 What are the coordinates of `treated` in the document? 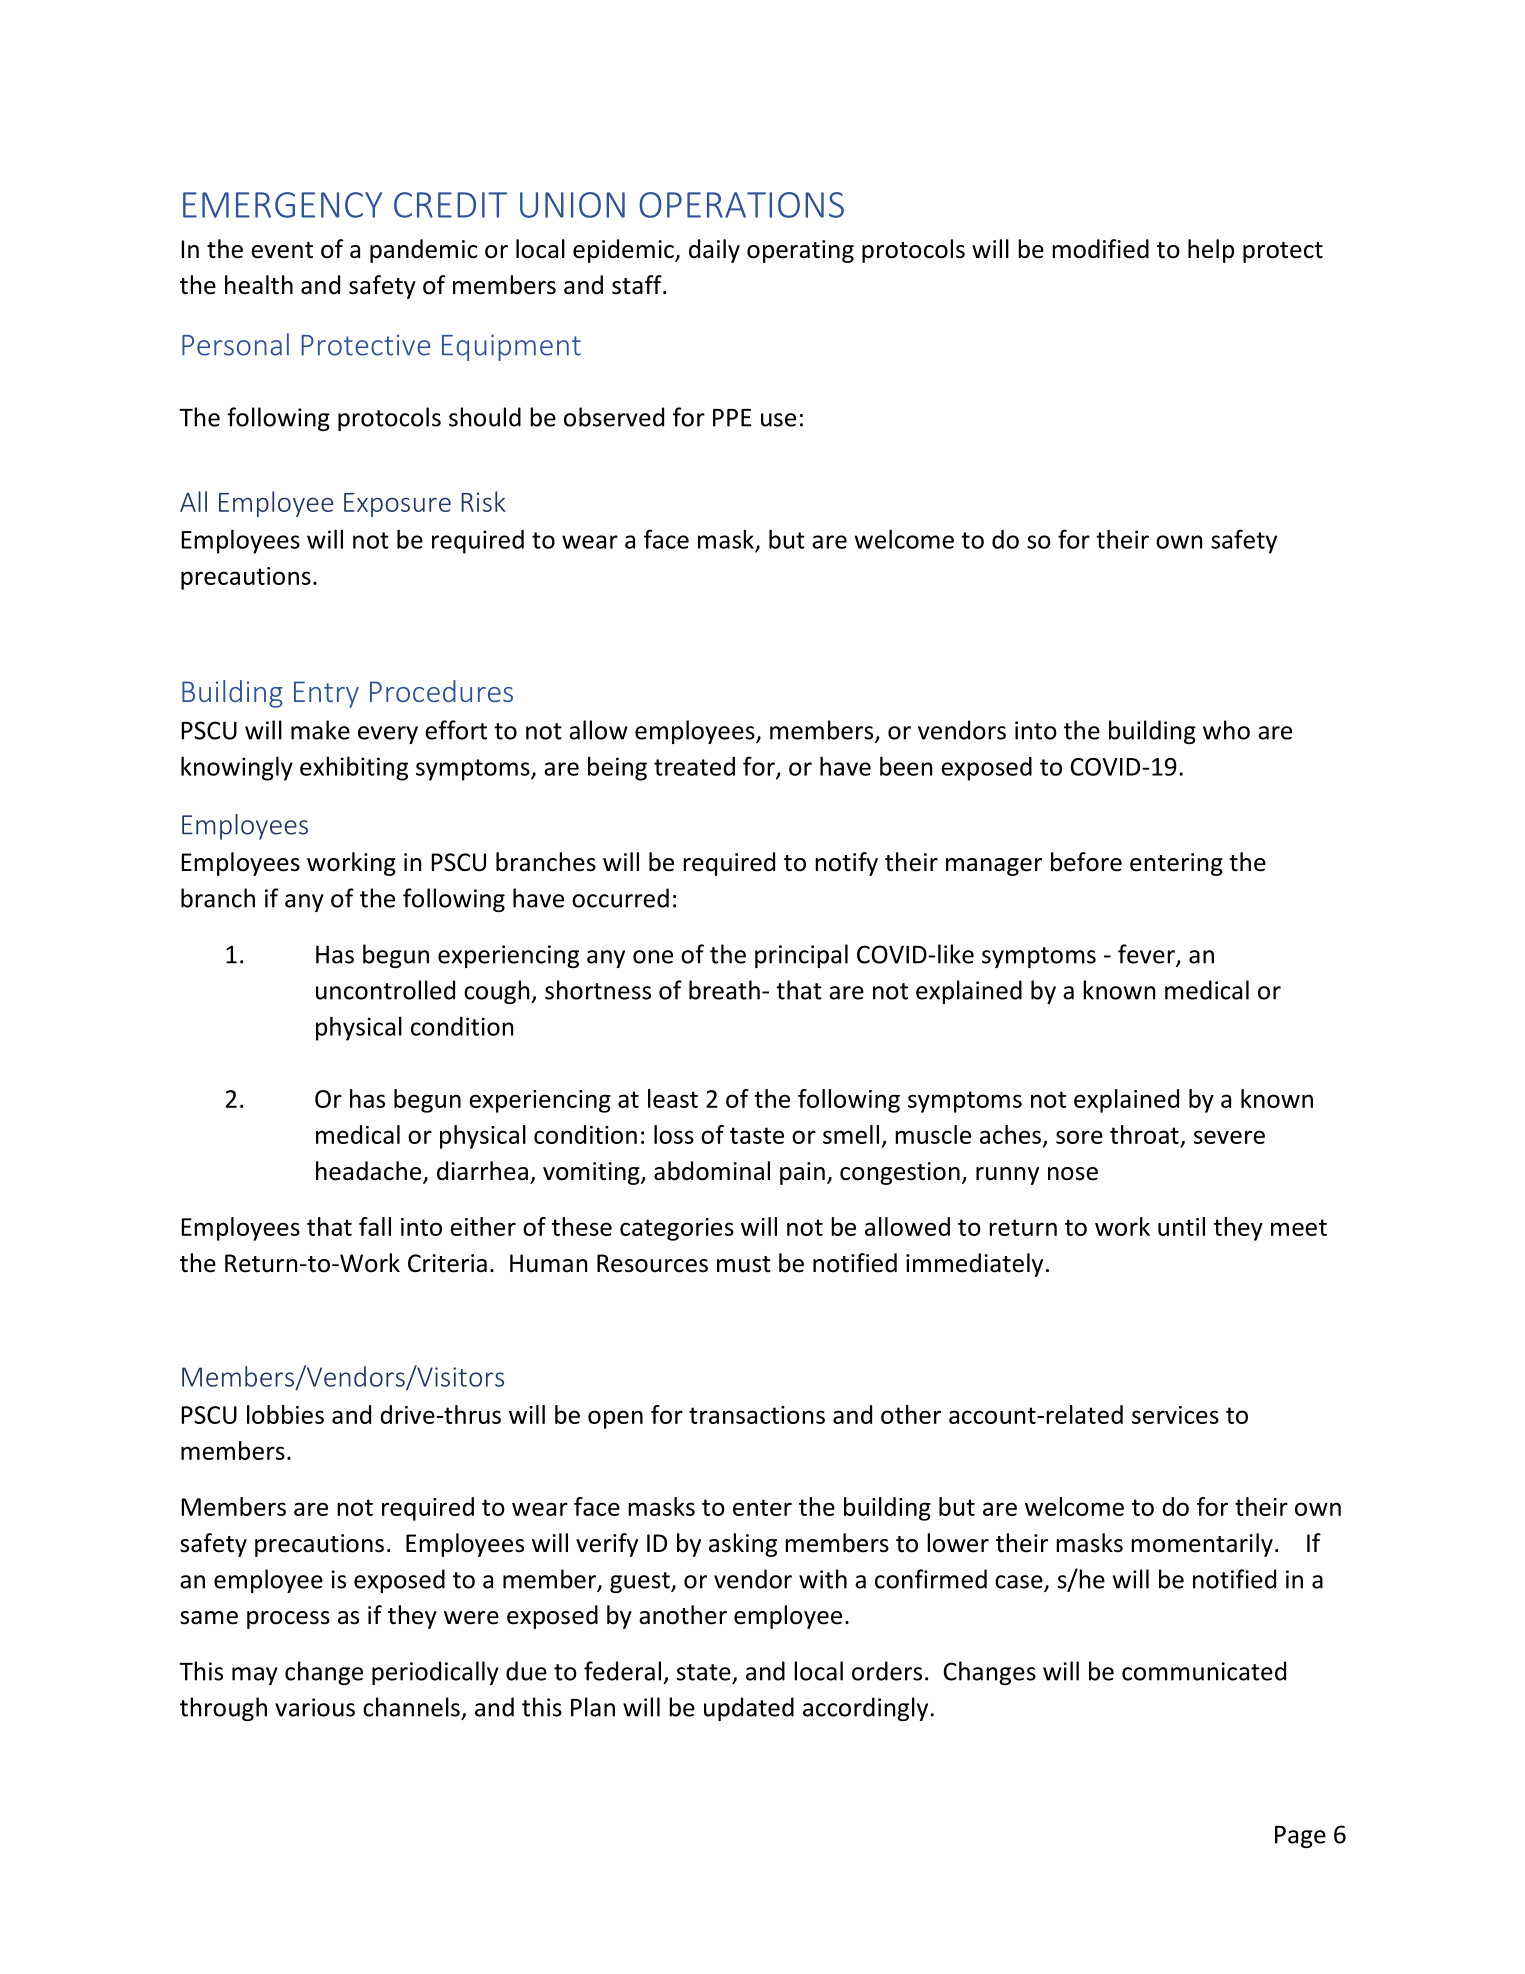 It's located at (694, 766).
